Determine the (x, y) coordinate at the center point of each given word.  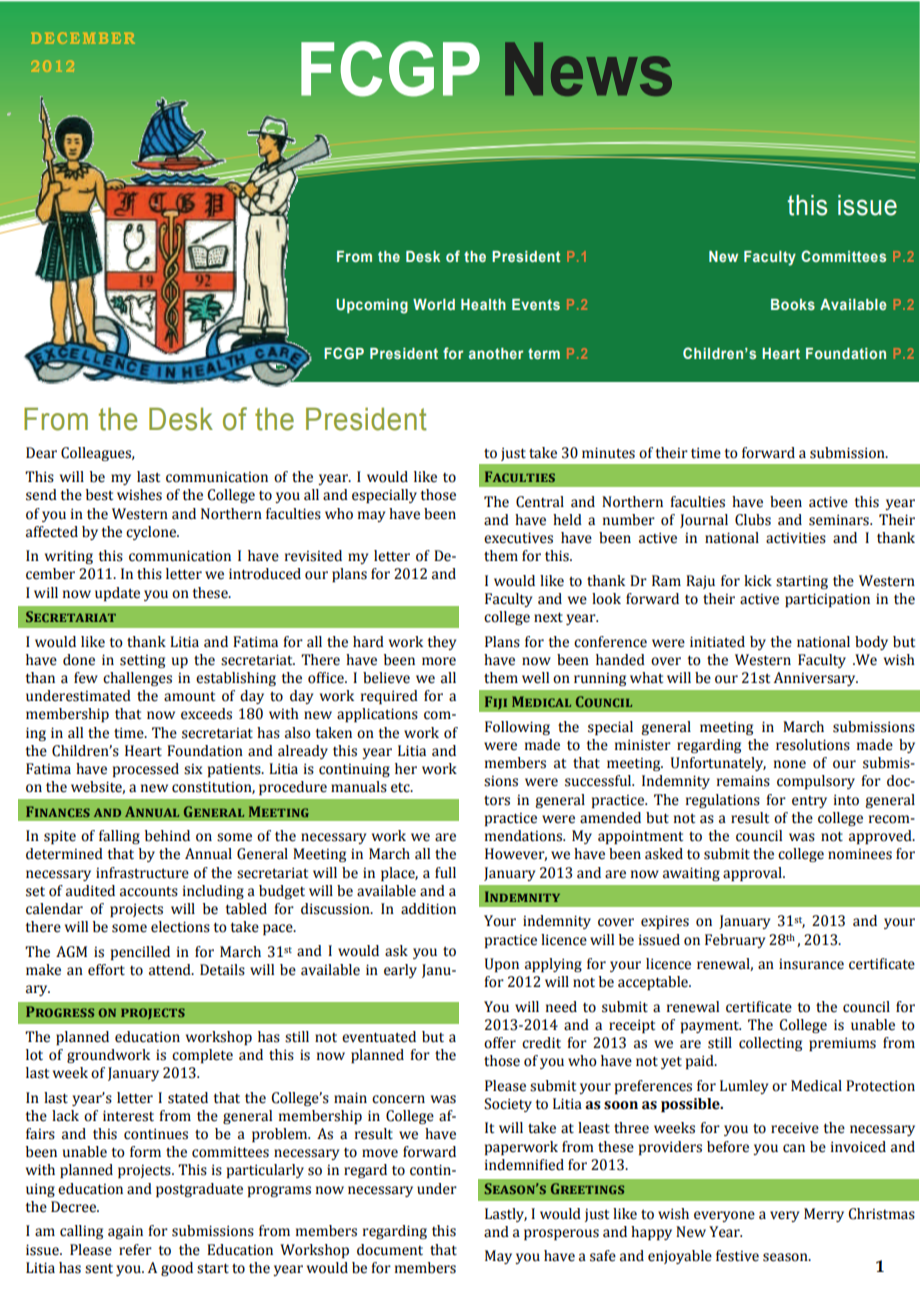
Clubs (753, 520)
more (439, 661)
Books (793, 304)
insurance (811, 964)
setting (142, 661)
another (496, 353)
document (390, 1250)
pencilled (140, 953)
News (588, 69)
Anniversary (816, 679)
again (125, 1232)
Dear (41, 453)
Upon (502, 965)
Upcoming (372, 306)
